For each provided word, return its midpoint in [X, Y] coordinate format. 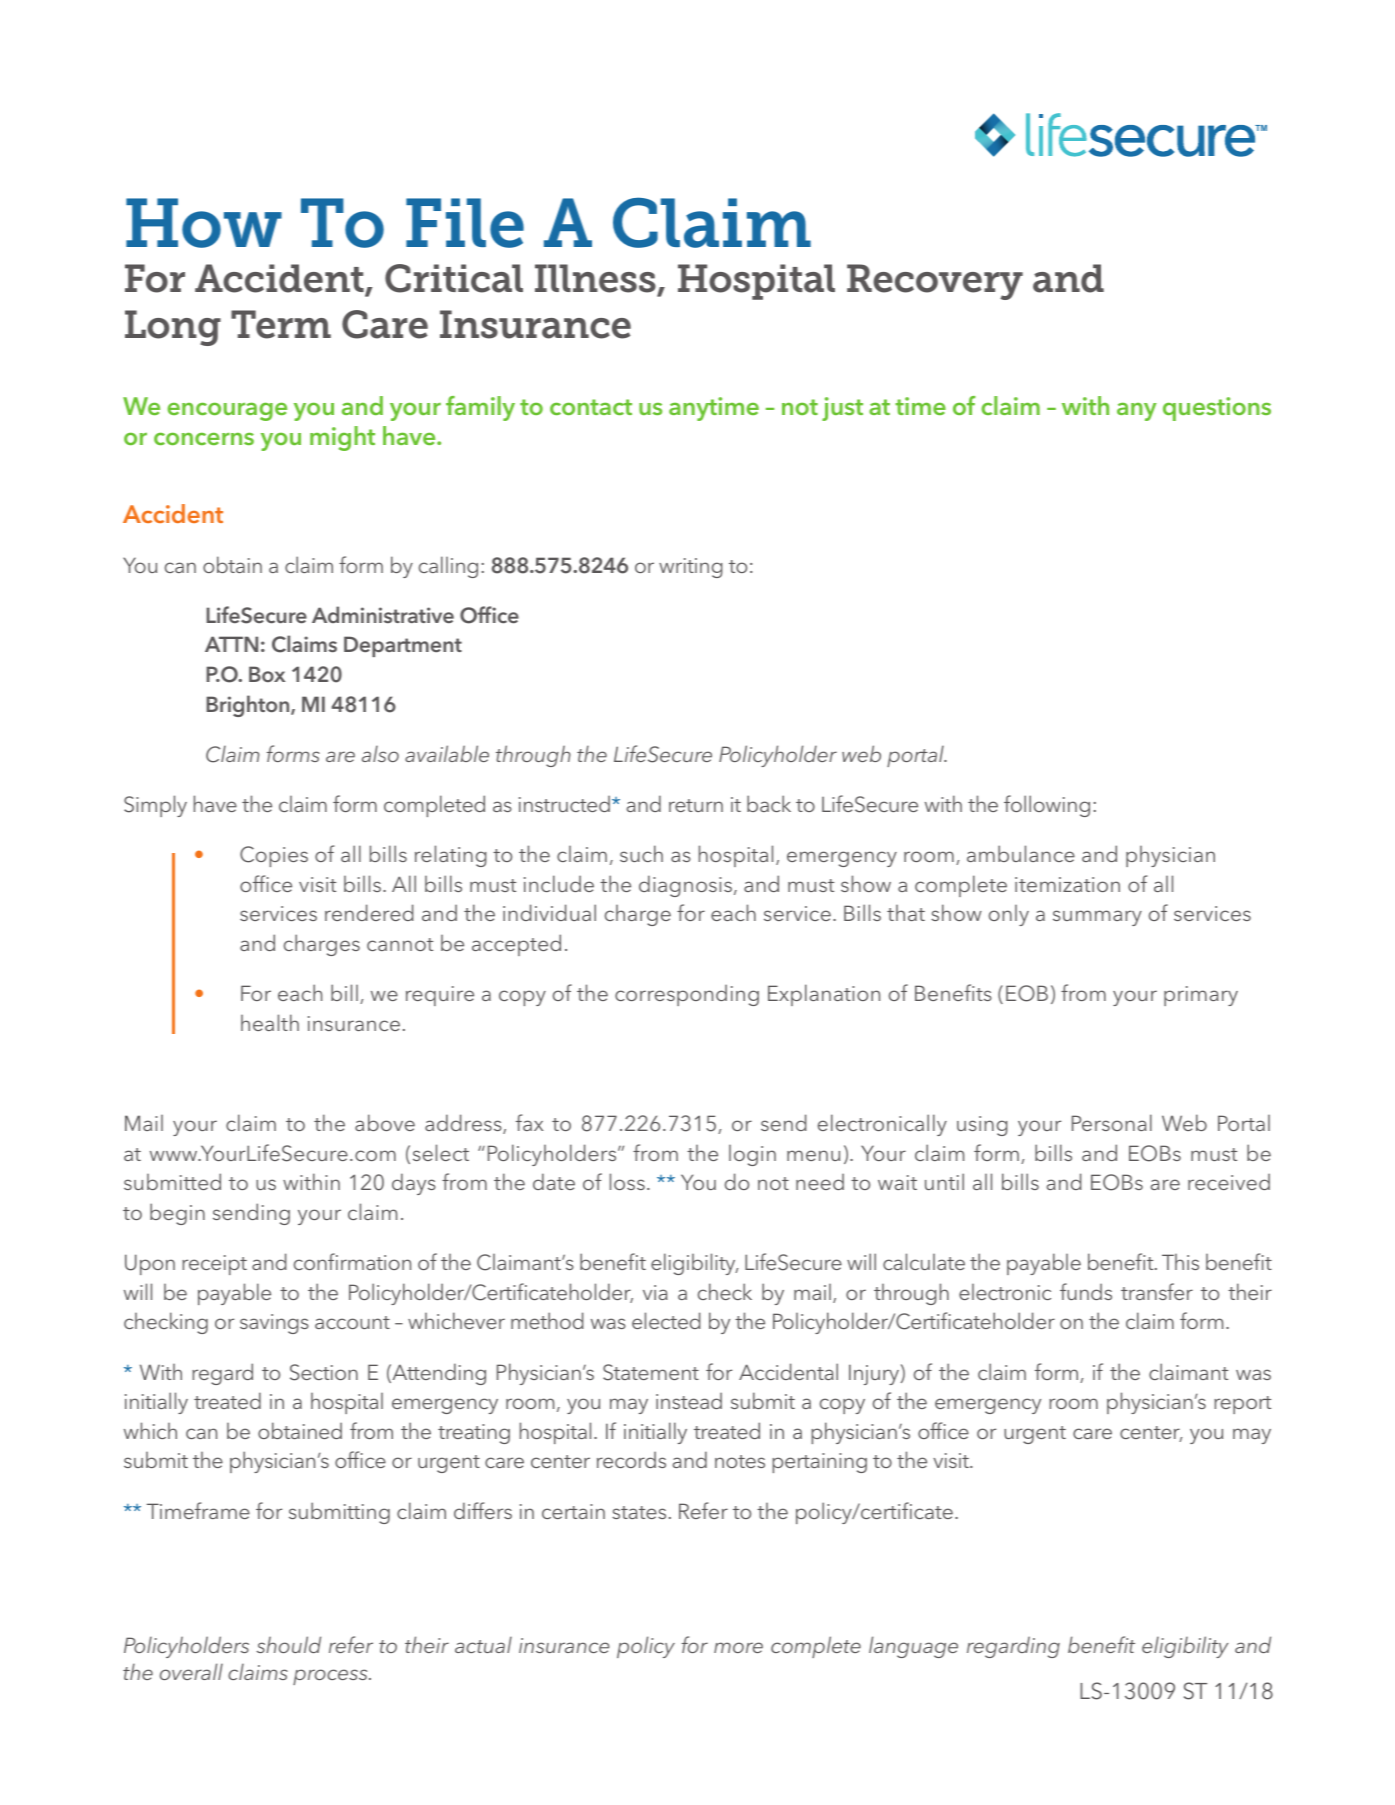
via [655, 1292]
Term [281, 324]
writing [691, 568]
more [738, 1647]
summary [1097, 918]
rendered [369, 912]
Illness [596, 280]
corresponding [687, 995]
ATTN [231, 644]
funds [1086, 1291]
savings [274, 1324]
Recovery [935, 282]
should [288, 1644]
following [1047, 806]
